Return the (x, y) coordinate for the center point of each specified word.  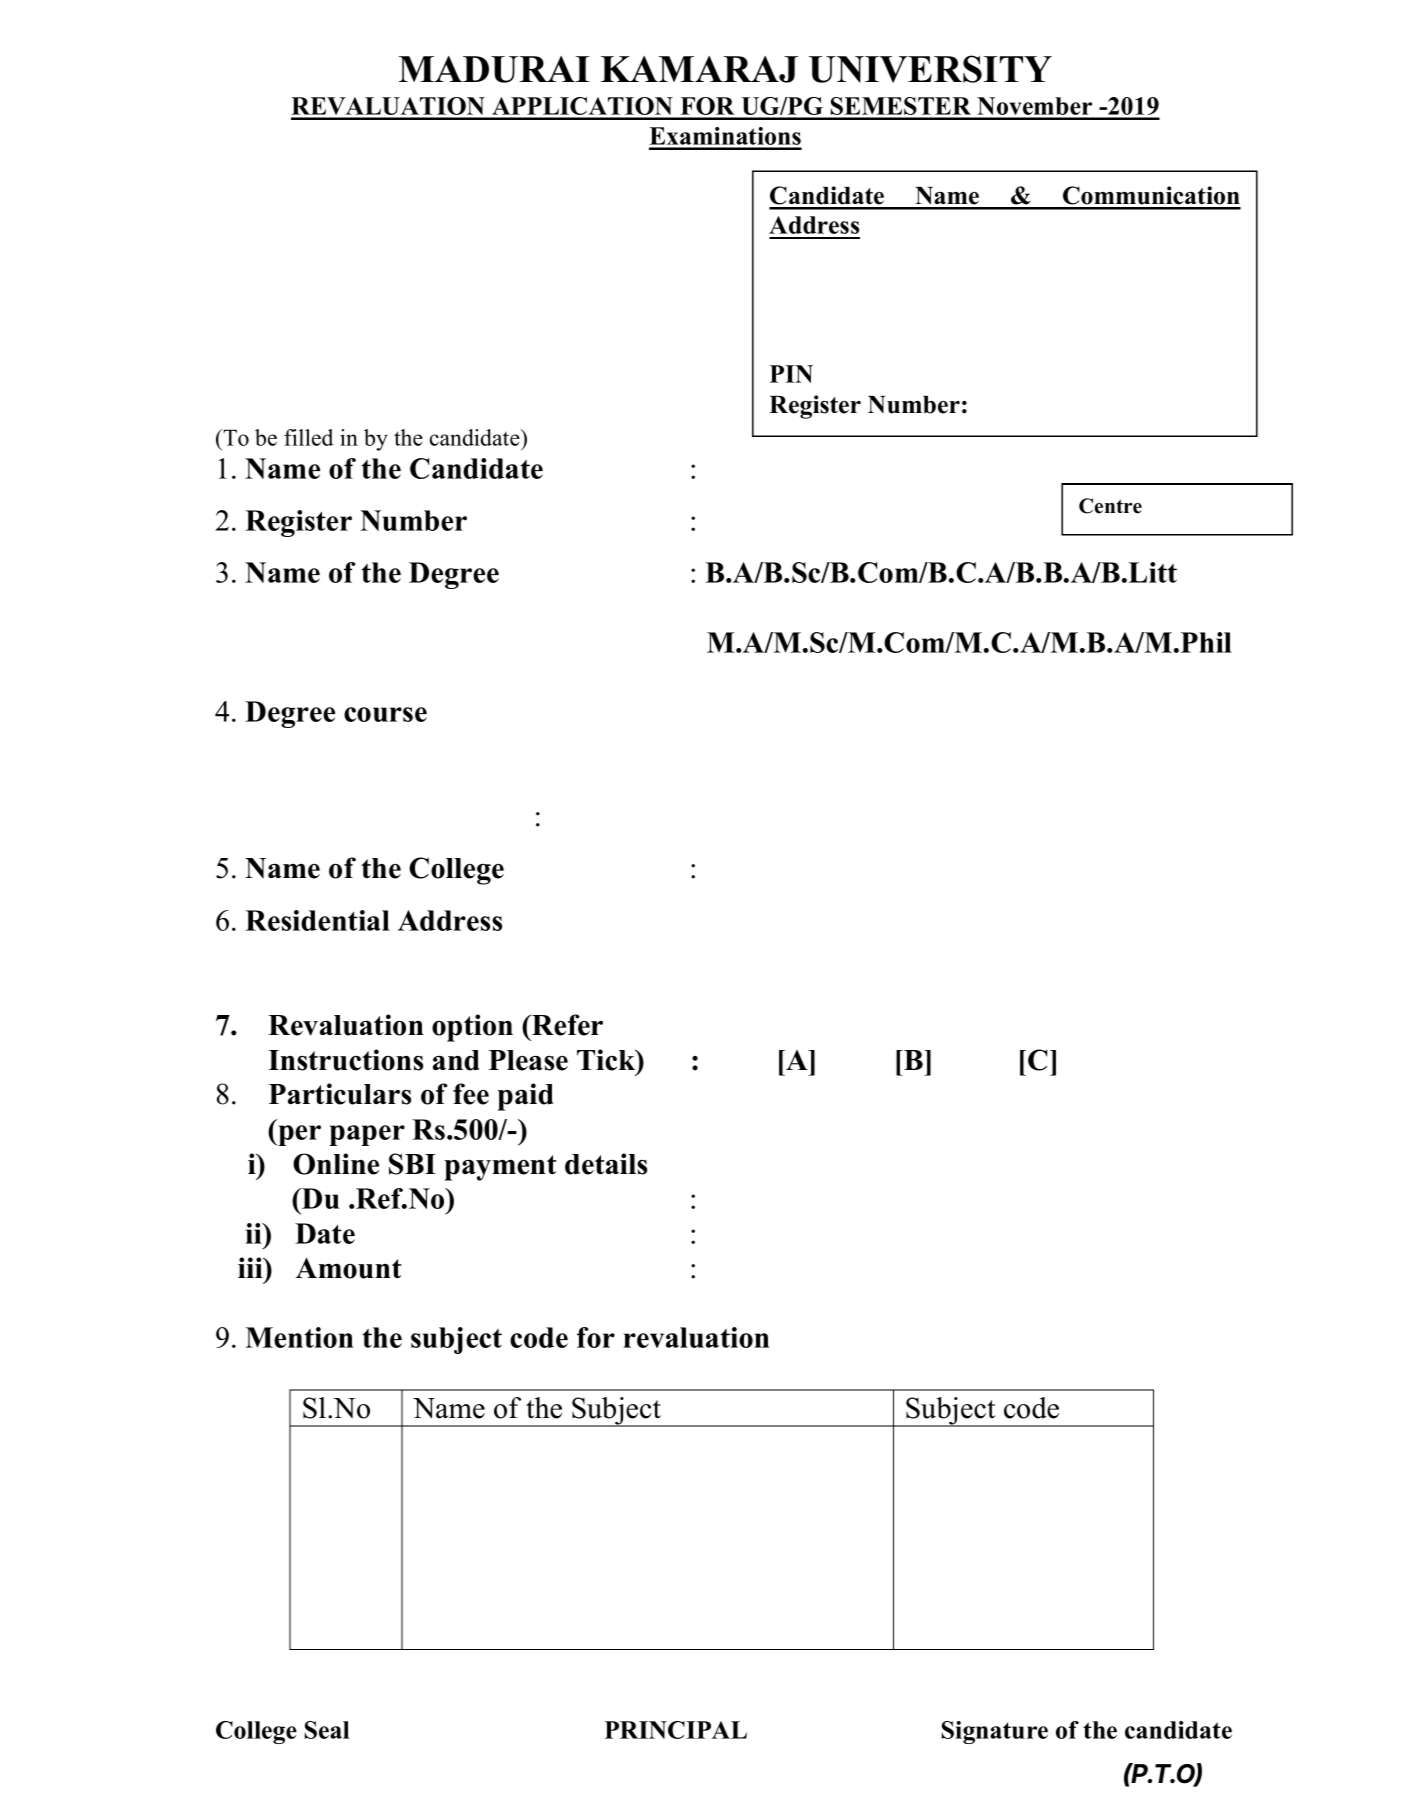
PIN (791, 374)
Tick (607, 1061)
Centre (1110, 506)
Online (336, 1164)
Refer (566, 1025)
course (385, 714)
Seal (327, 1730)
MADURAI (494, 69)
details (606, 1164)
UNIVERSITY (930, 69)
